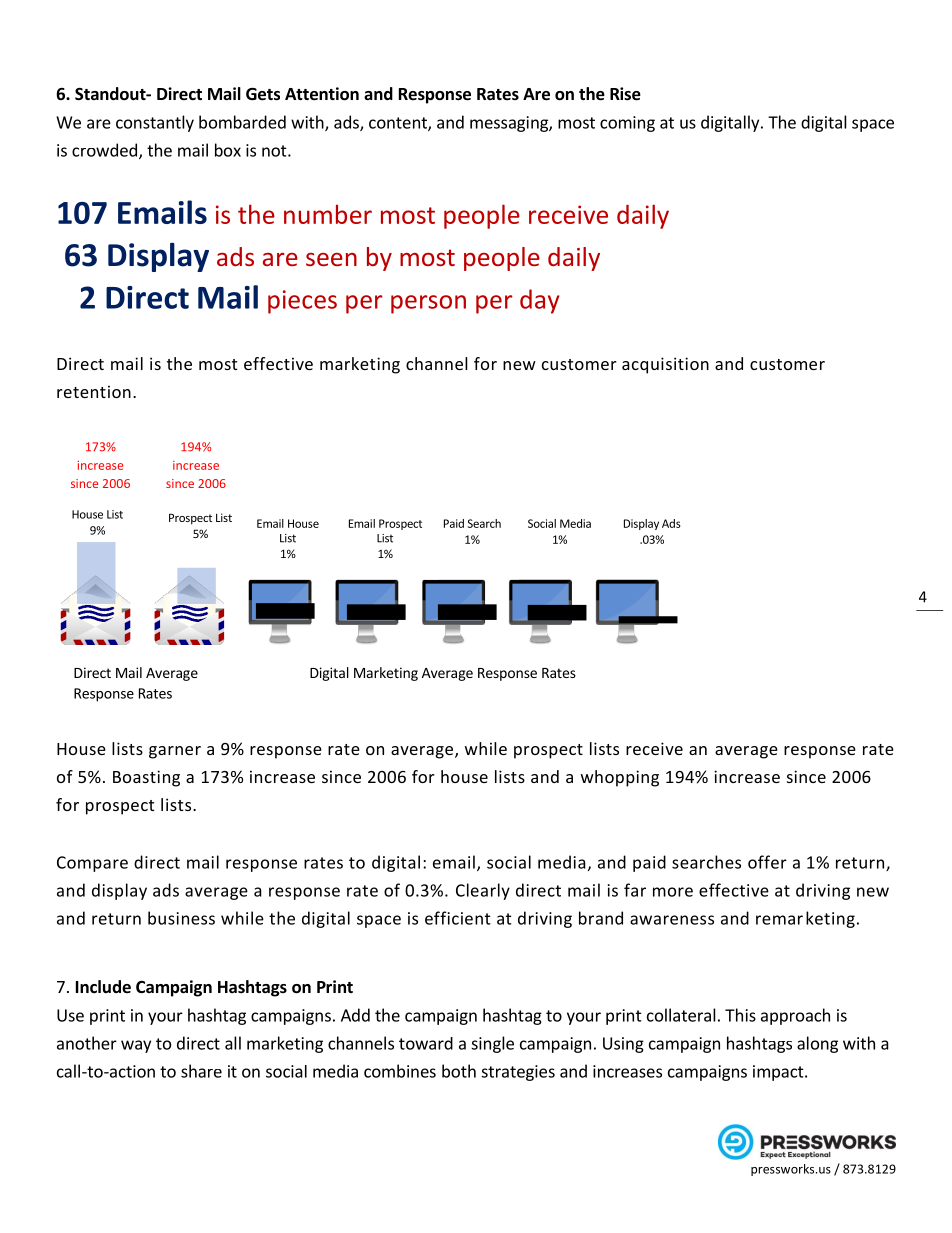 This document has height=1233, width=952. I want to click on coming, so click(627, 124).
